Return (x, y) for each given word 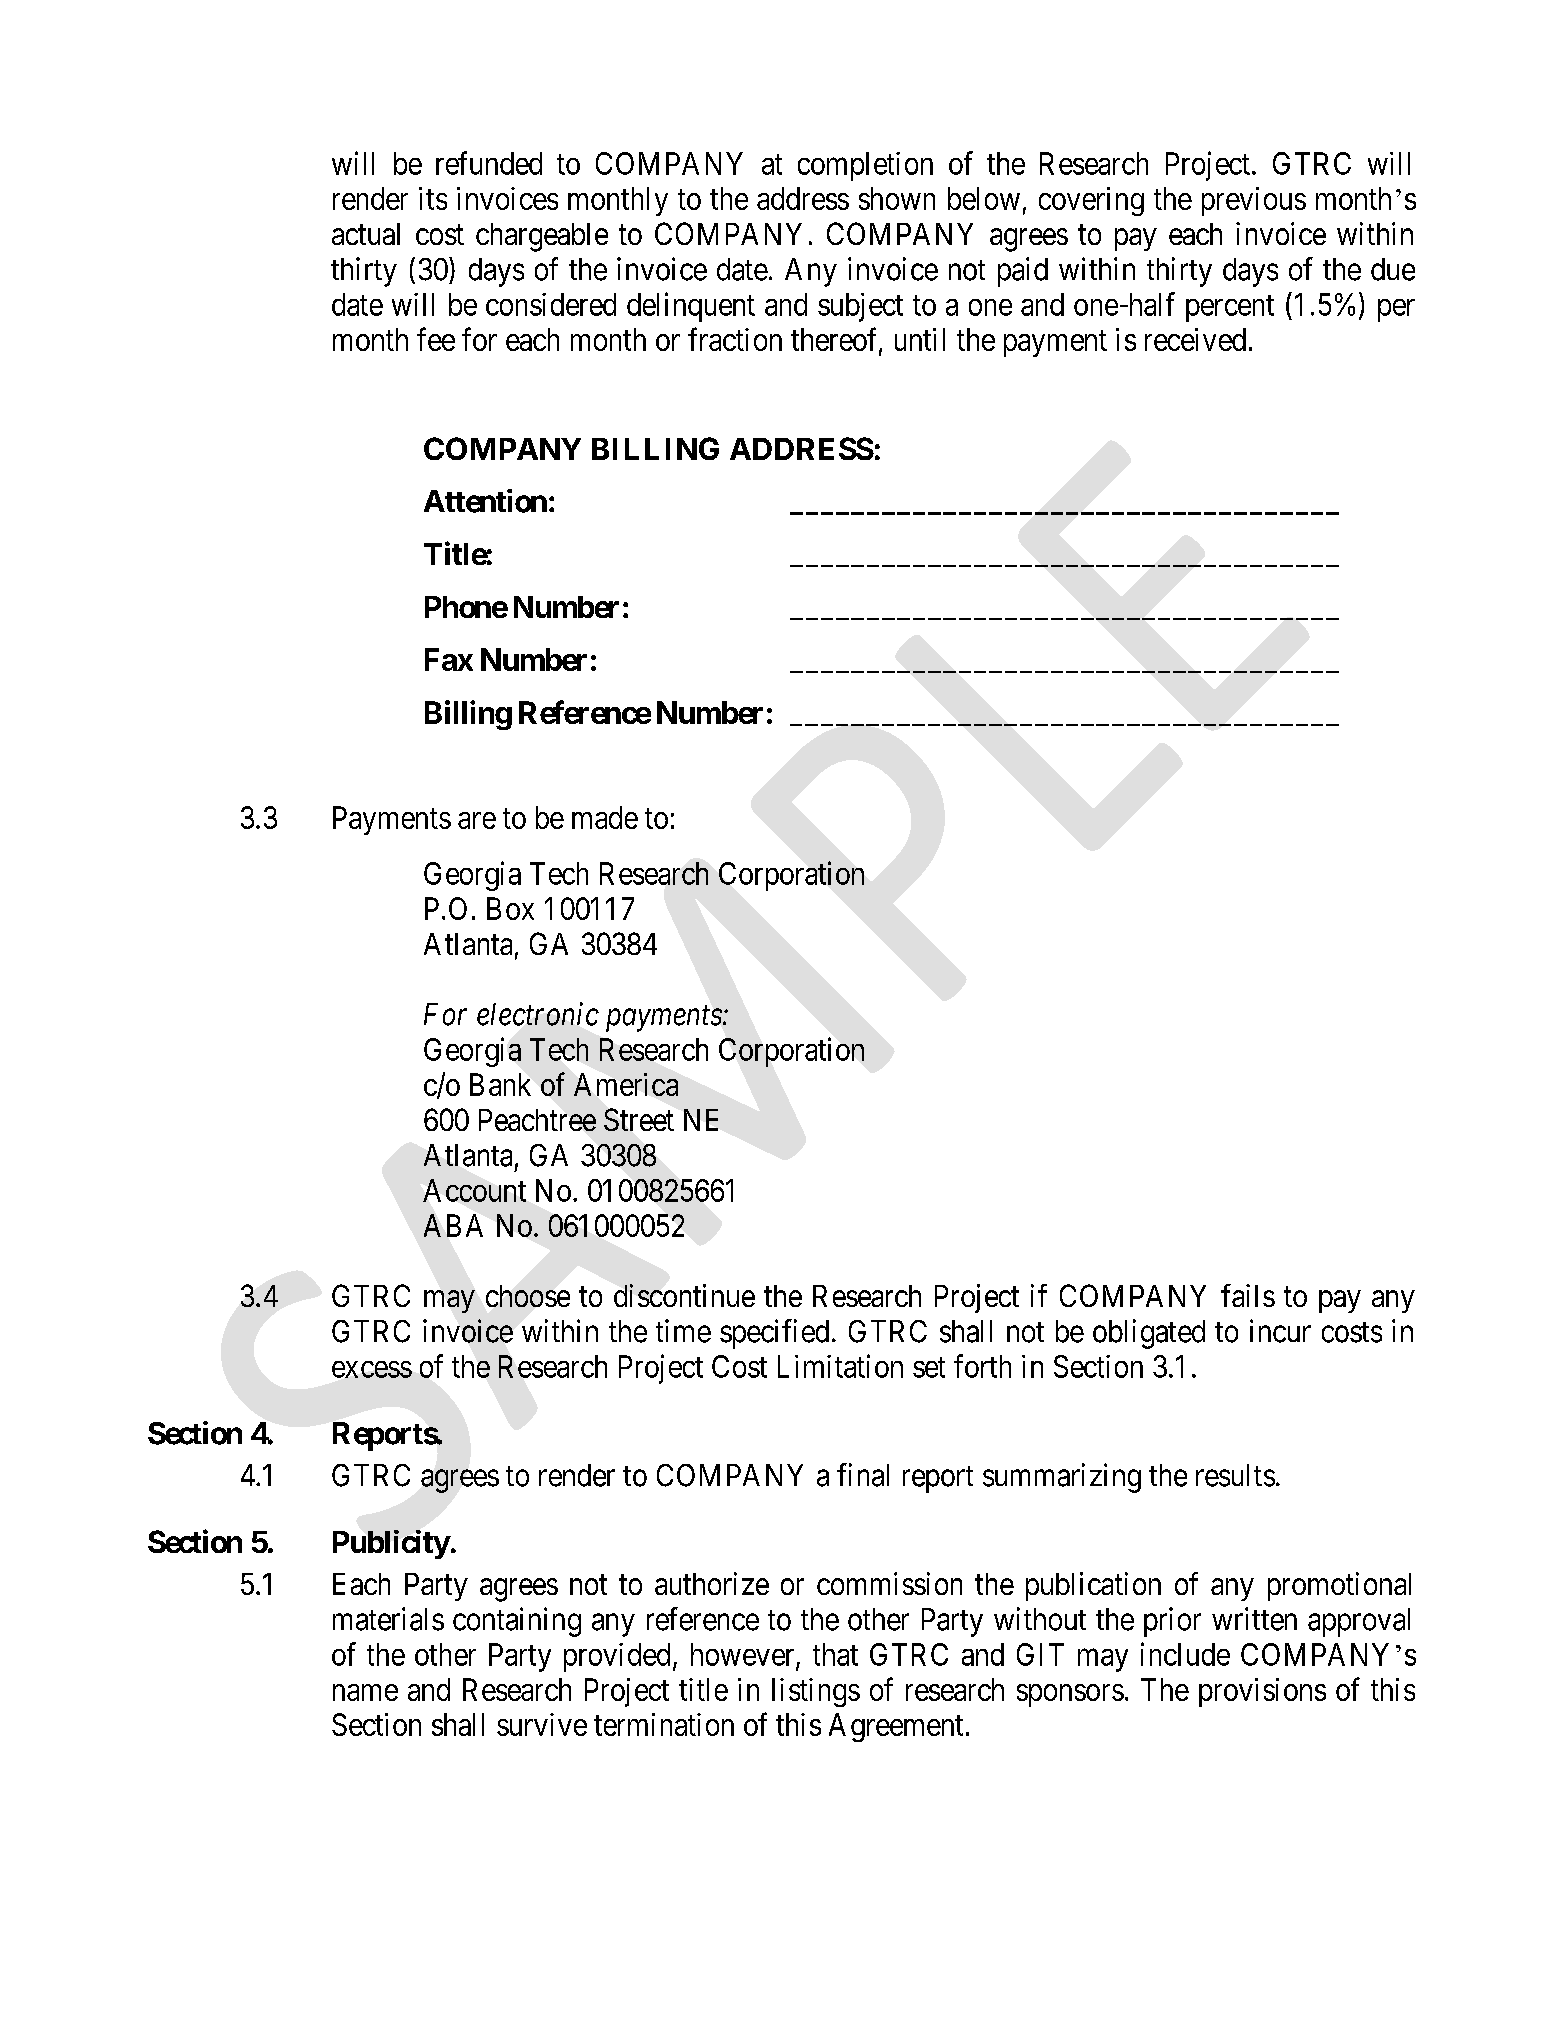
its (433, 198)
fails (1248, 1295)
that (835, 1654)
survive (542, 1724)
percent (1230, 308)
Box (510, 908)
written (1254, 1619)
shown (897, 198)
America (626, 1084)
